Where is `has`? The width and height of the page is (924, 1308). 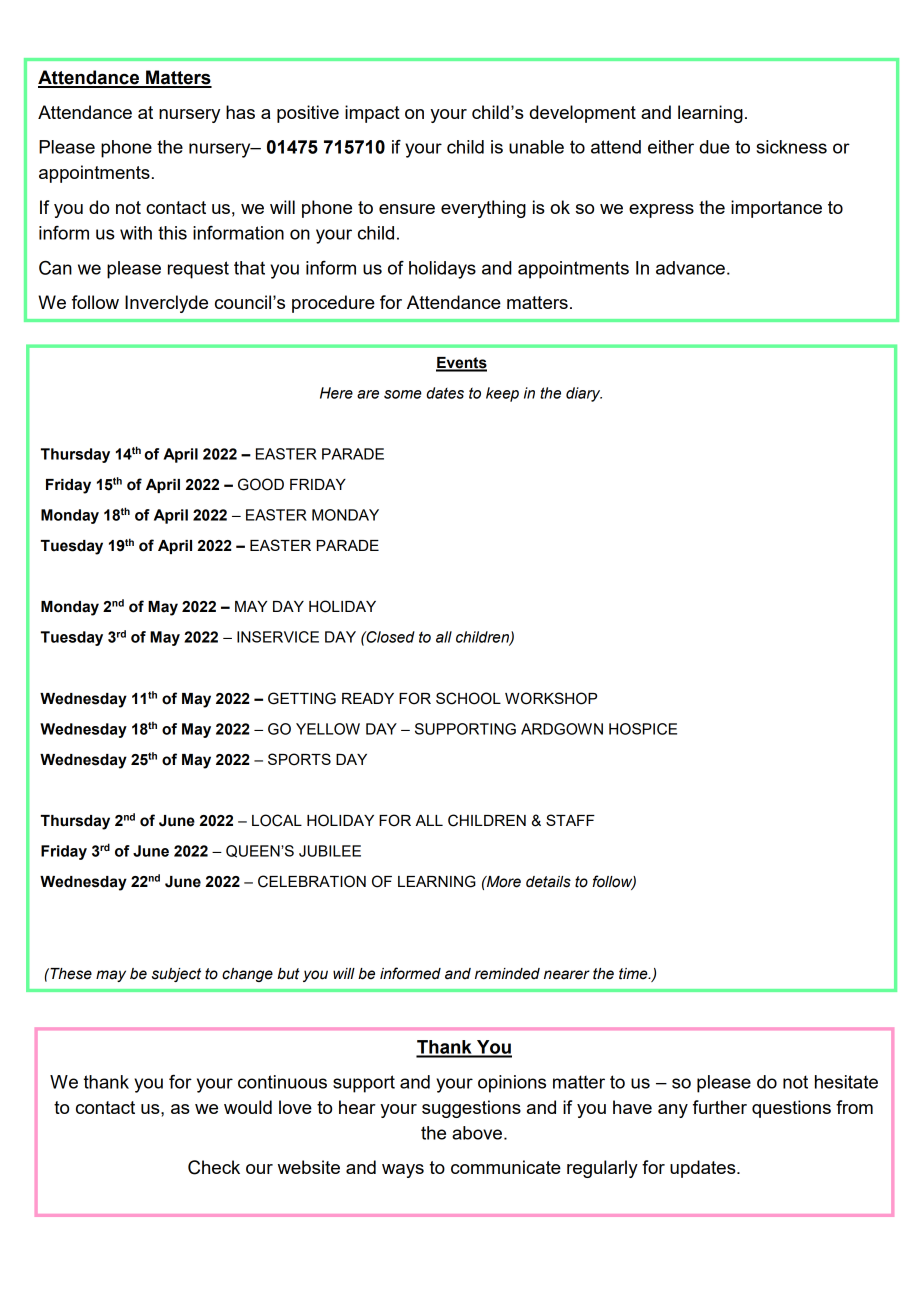
has is located at coordinates (240, 112).
